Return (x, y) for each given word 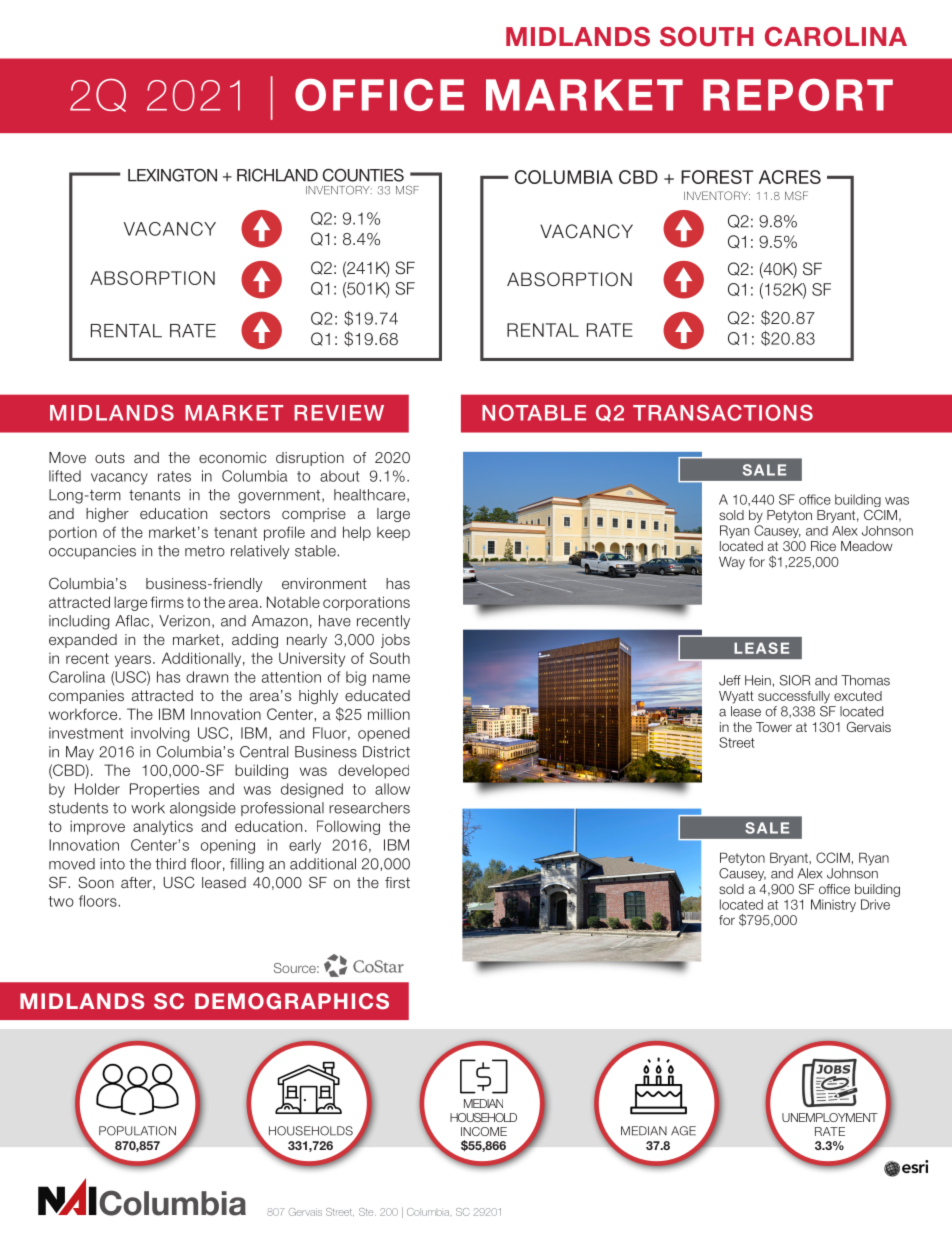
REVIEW (339, 413)
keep (393, 534)
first (397, 882)
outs (110, 457)
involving (160, 734)
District (386, 752)
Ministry (833, 905)
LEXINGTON (172, 175)
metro (205, 551)
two (61, 901)
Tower (774, 727)
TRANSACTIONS (723, 412)
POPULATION (137, 1131)
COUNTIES (363, 175)
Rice (823, 546)
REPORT (798, 95)
